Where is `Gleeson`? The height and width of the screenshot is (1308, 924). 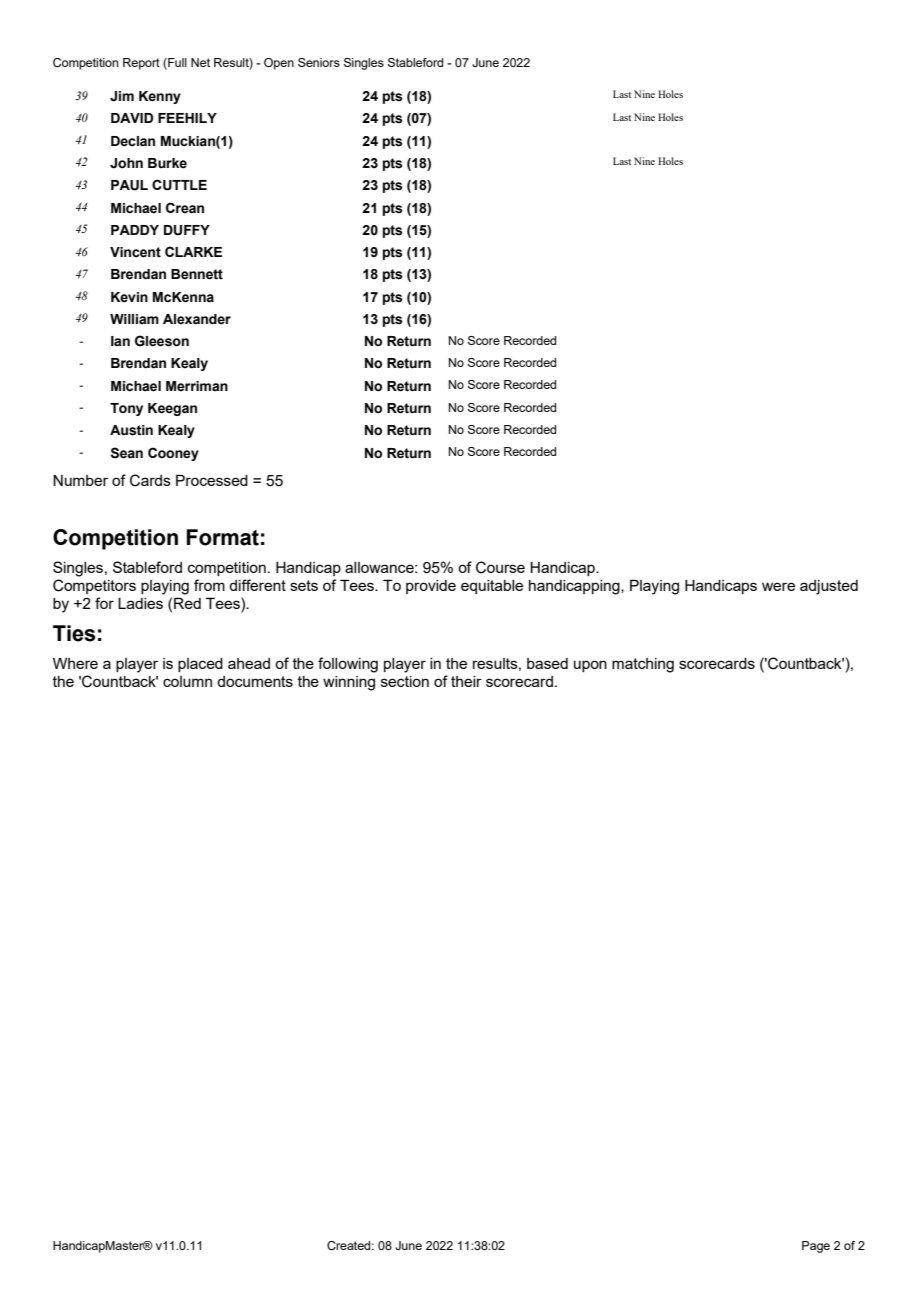 Gleeson is located at coordinates (162, 341).
